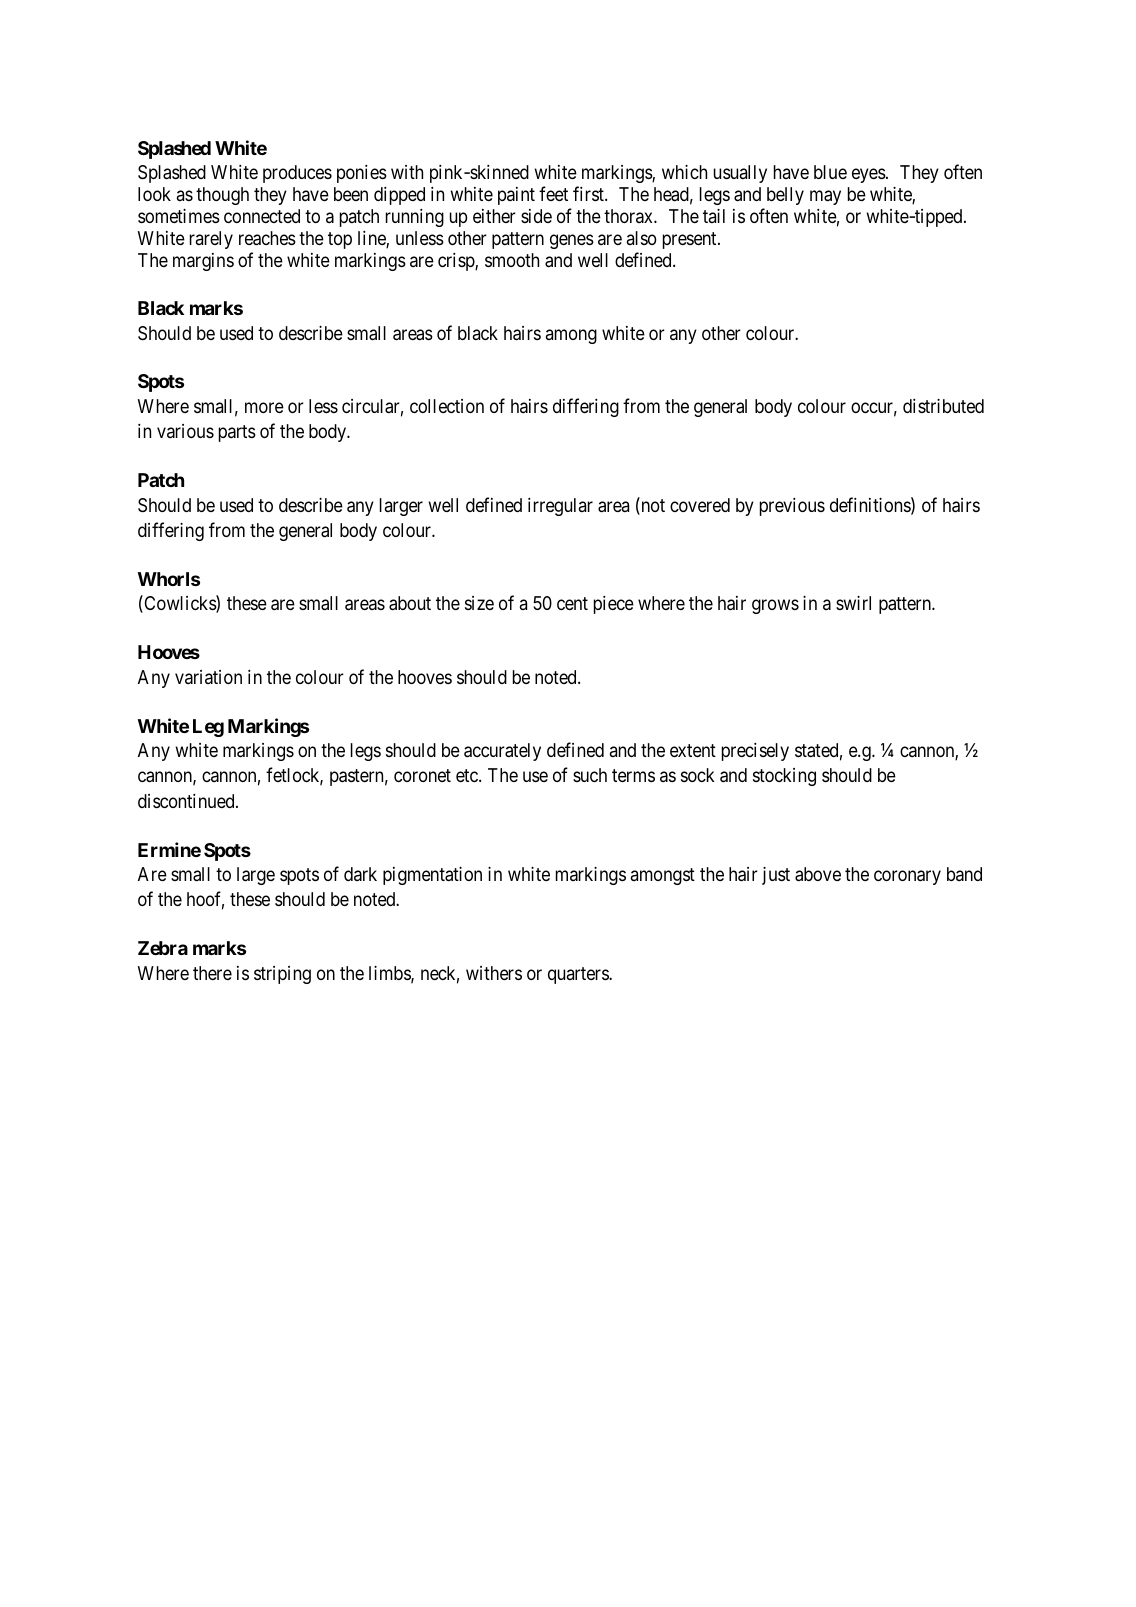  What do you see at coordinates (222, 196) in the screenshot?
I see `though` at bounding box center [222, 196].
